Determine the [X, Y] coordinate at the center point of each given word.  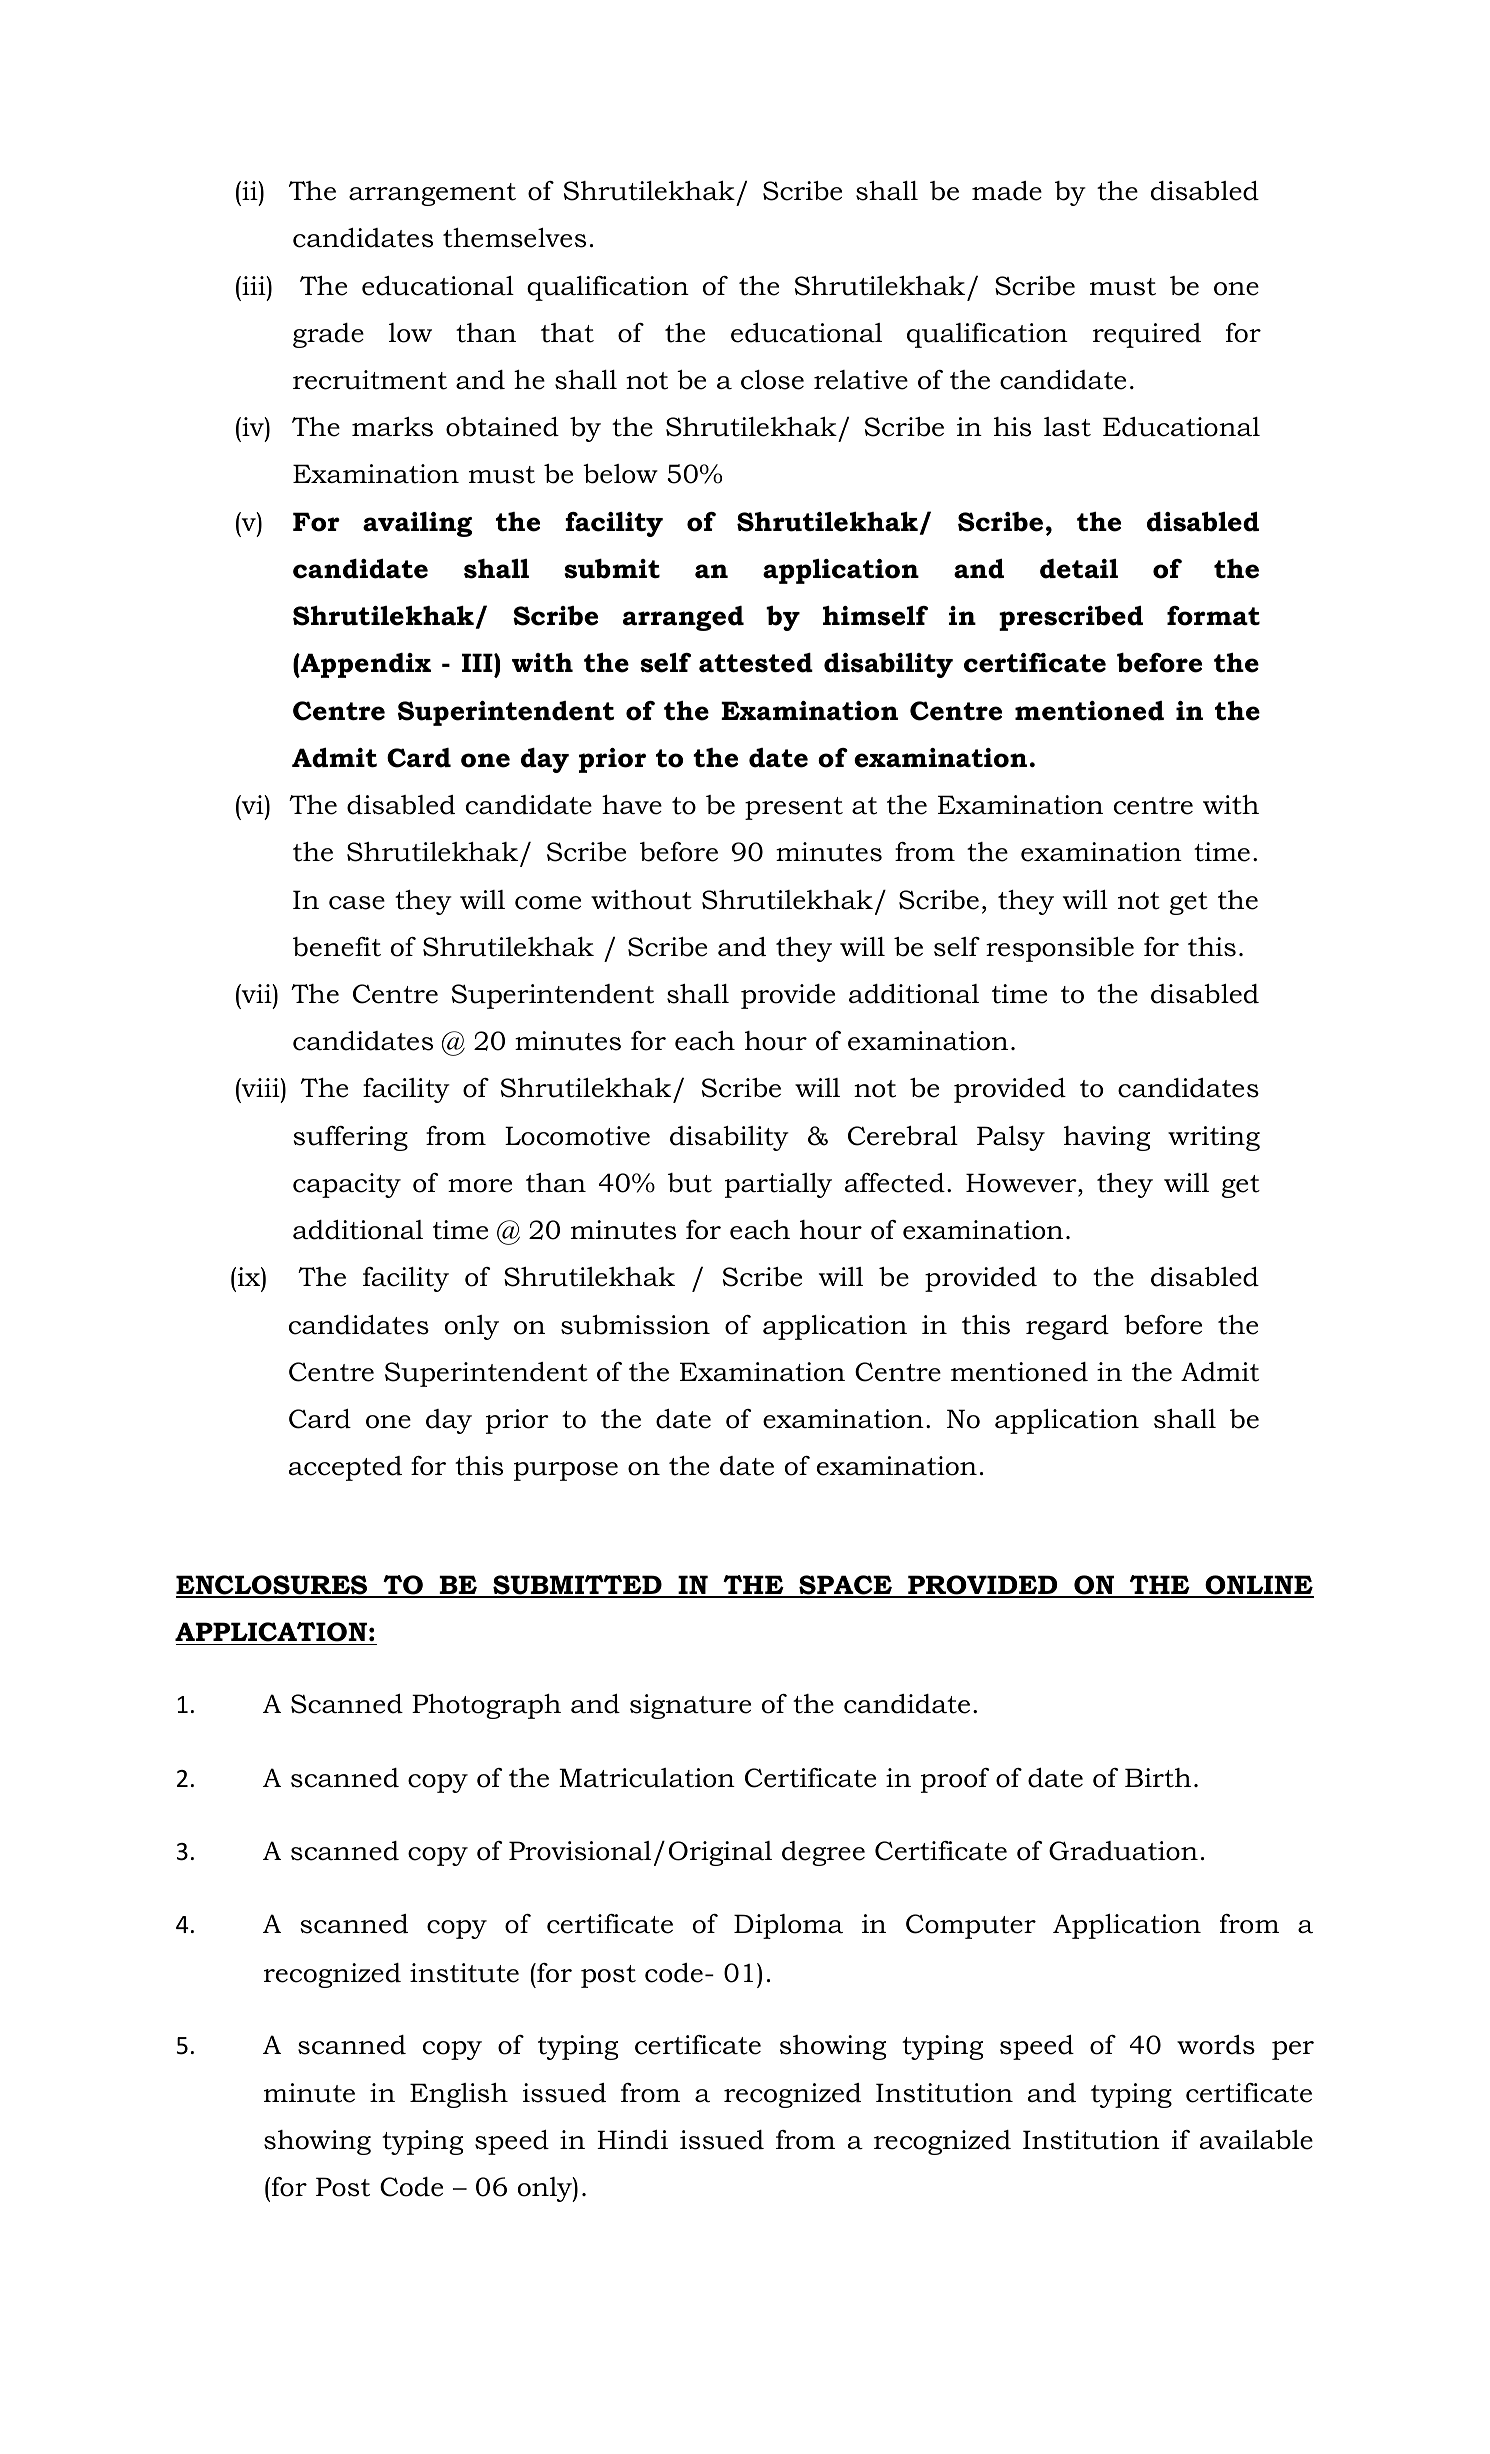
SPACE [846, 1586]
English [459, 2095]
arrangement [432, 194]
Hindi [632, 2140]
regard [1067, 1327]
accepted [345, 1468]
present [794, 808]
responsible [1060, 949]
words [1216, 2045]
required [1147, 335]
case [357, 903]
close [772, 380]
